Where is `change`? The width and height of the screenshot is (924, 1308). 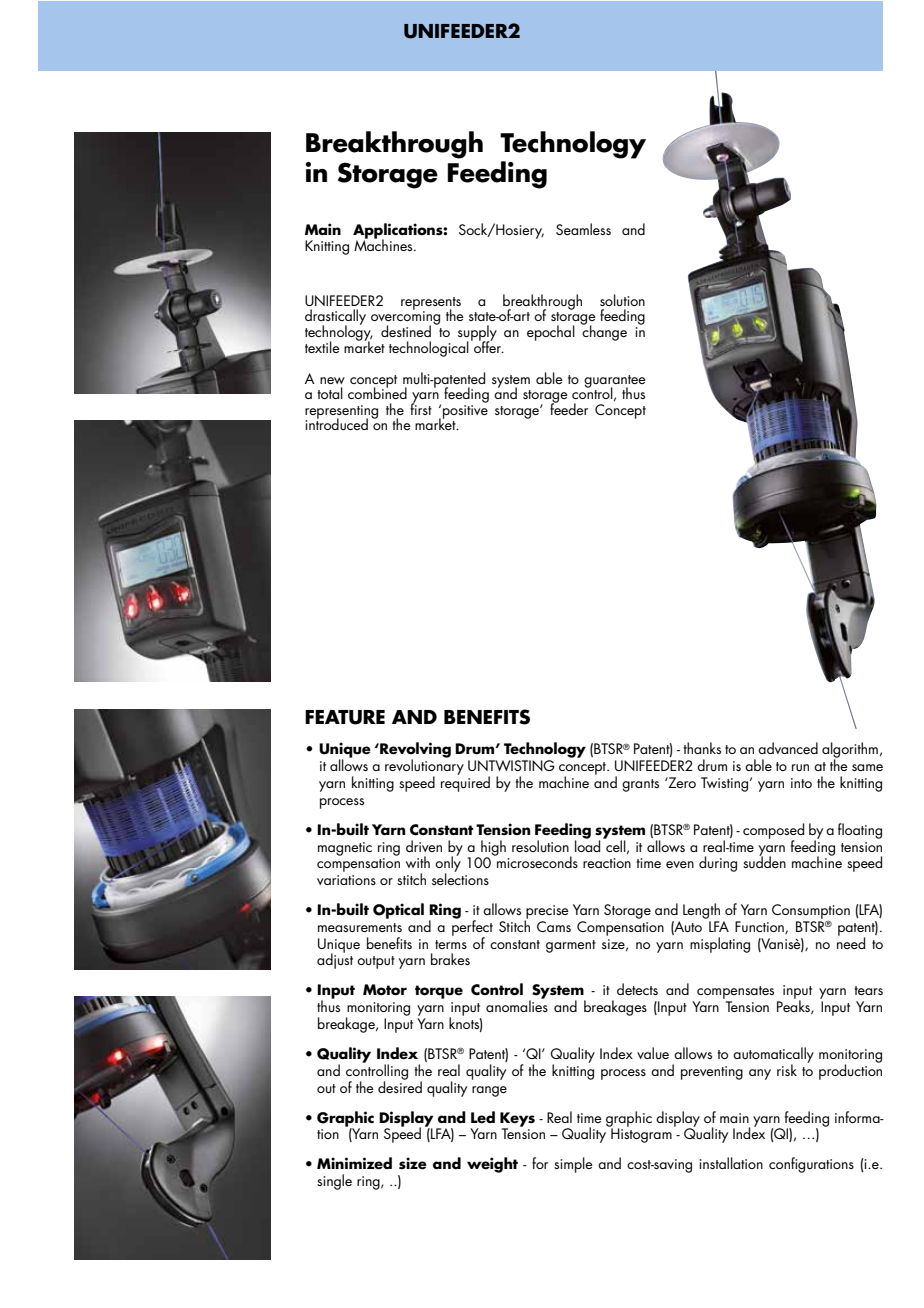
change is located at coordinates (604, 332).
